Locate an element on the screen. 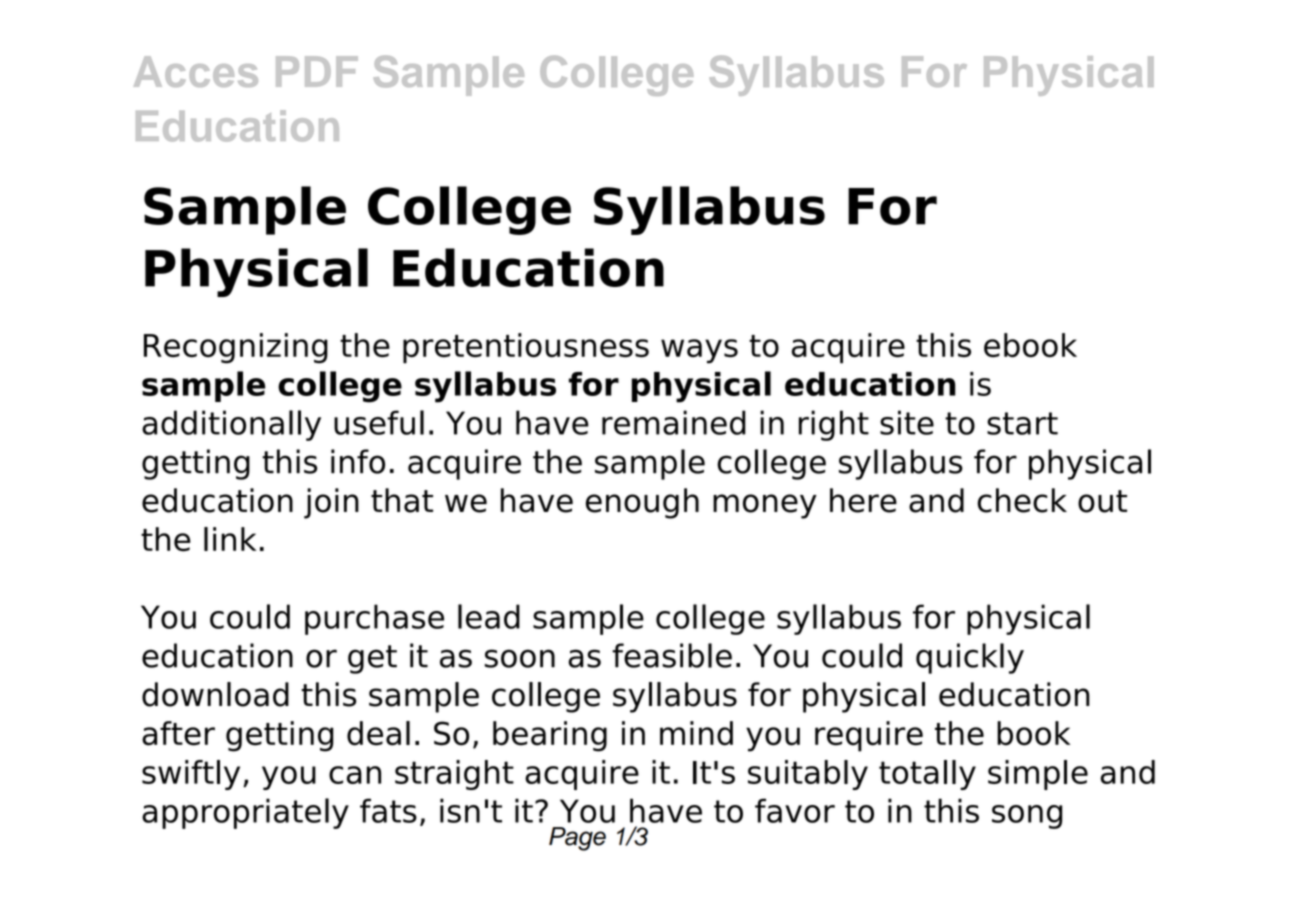  enough is located at coordinates (642, 503).
